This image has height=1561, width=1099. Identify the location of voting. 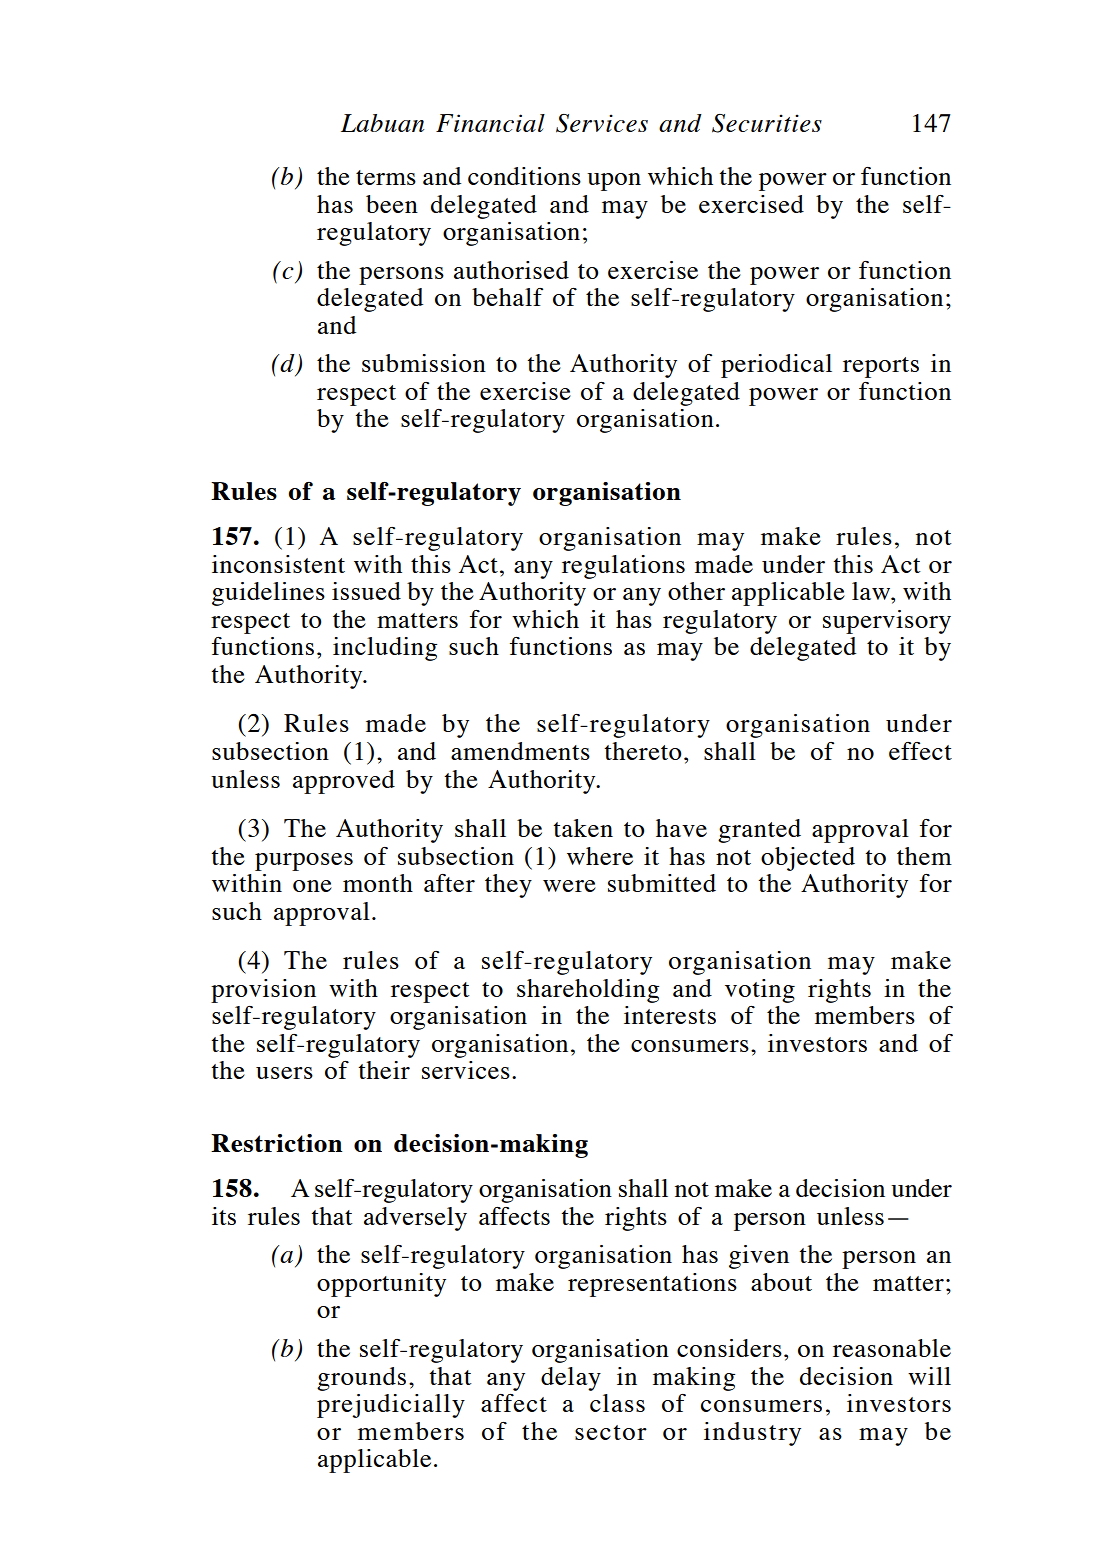
(760, 991).
